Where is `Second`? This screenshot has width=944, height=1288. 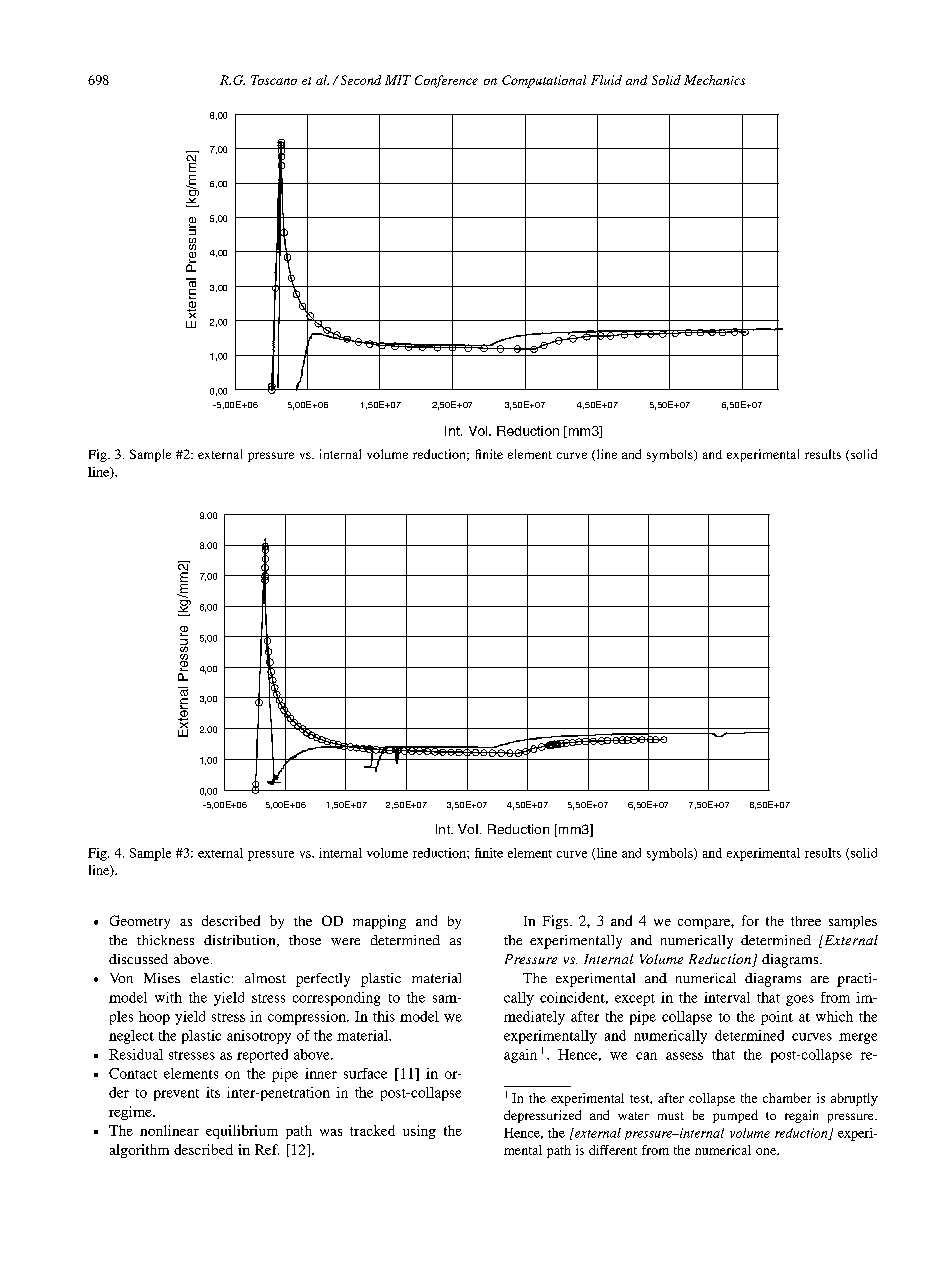 Second is located at coordinates (359, 80).
